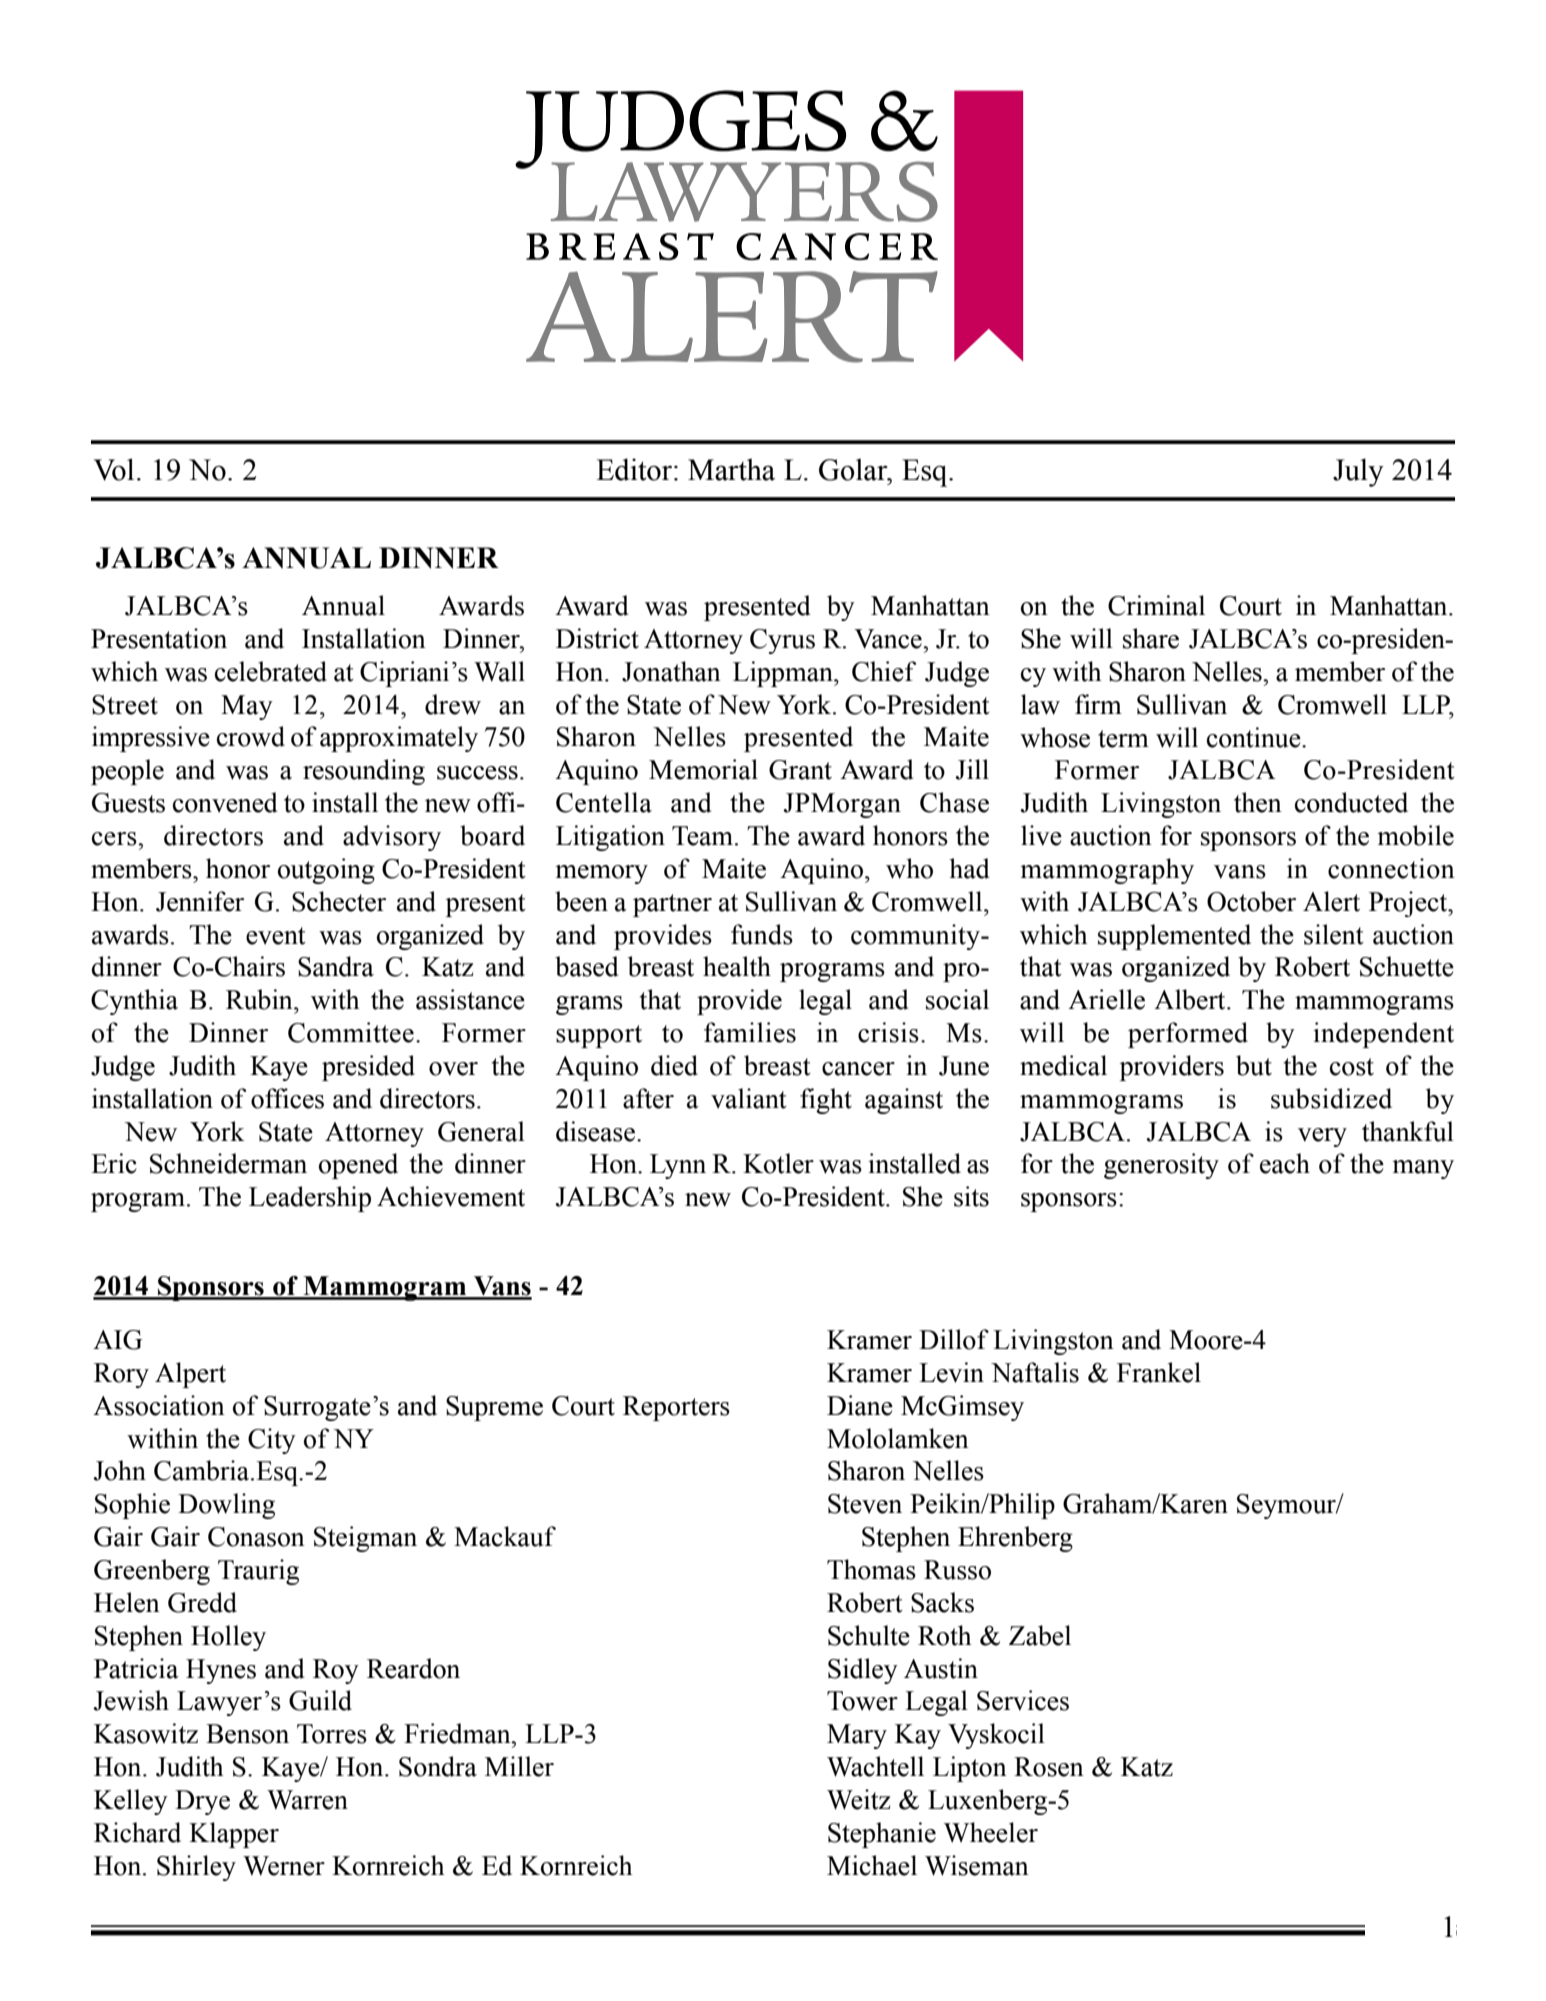 This screenshot has height=2001, width=1546. Describe the element at coordinates (860, 1405) in the screenshot. I see `Diane` at that location.
